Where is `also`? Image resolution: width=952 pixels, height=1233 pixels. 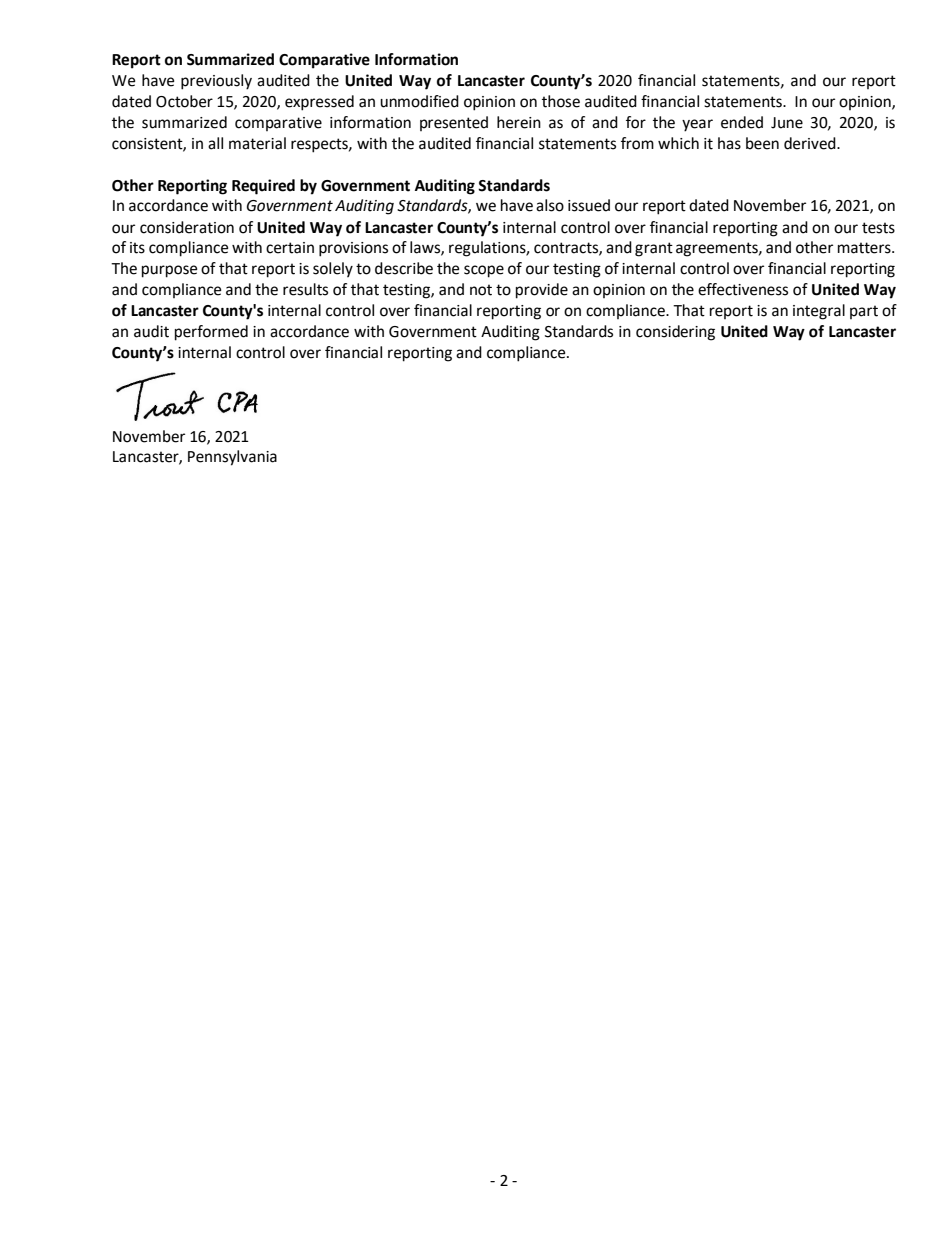 also is located at coordinates (550, 205).
